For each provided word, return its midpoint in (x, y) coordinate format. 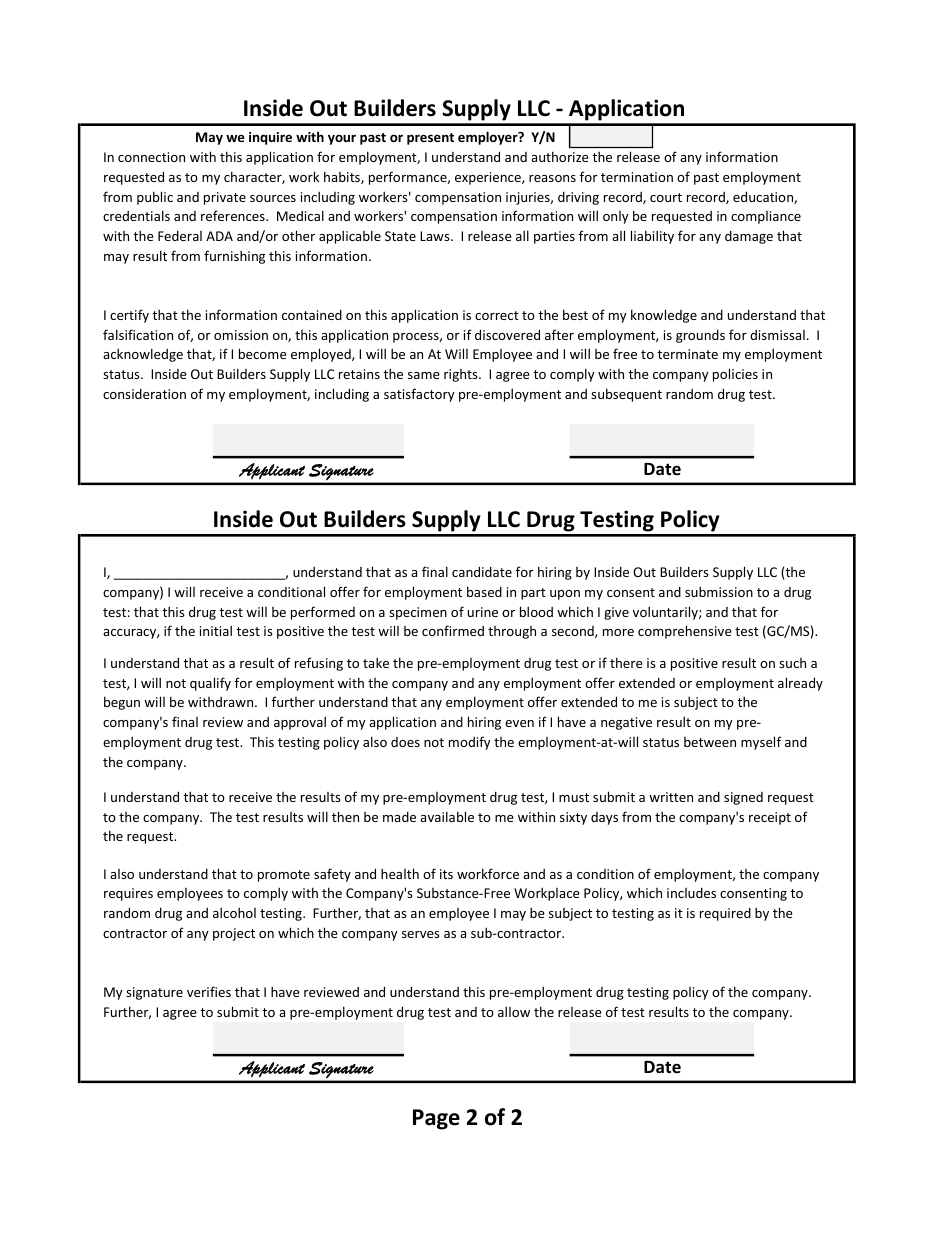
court (666, 197)
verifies (209, 991)
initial (216, 630)
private (225, 198)
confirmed (453, 630)
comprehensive (685, 632)
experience (489, 178)
